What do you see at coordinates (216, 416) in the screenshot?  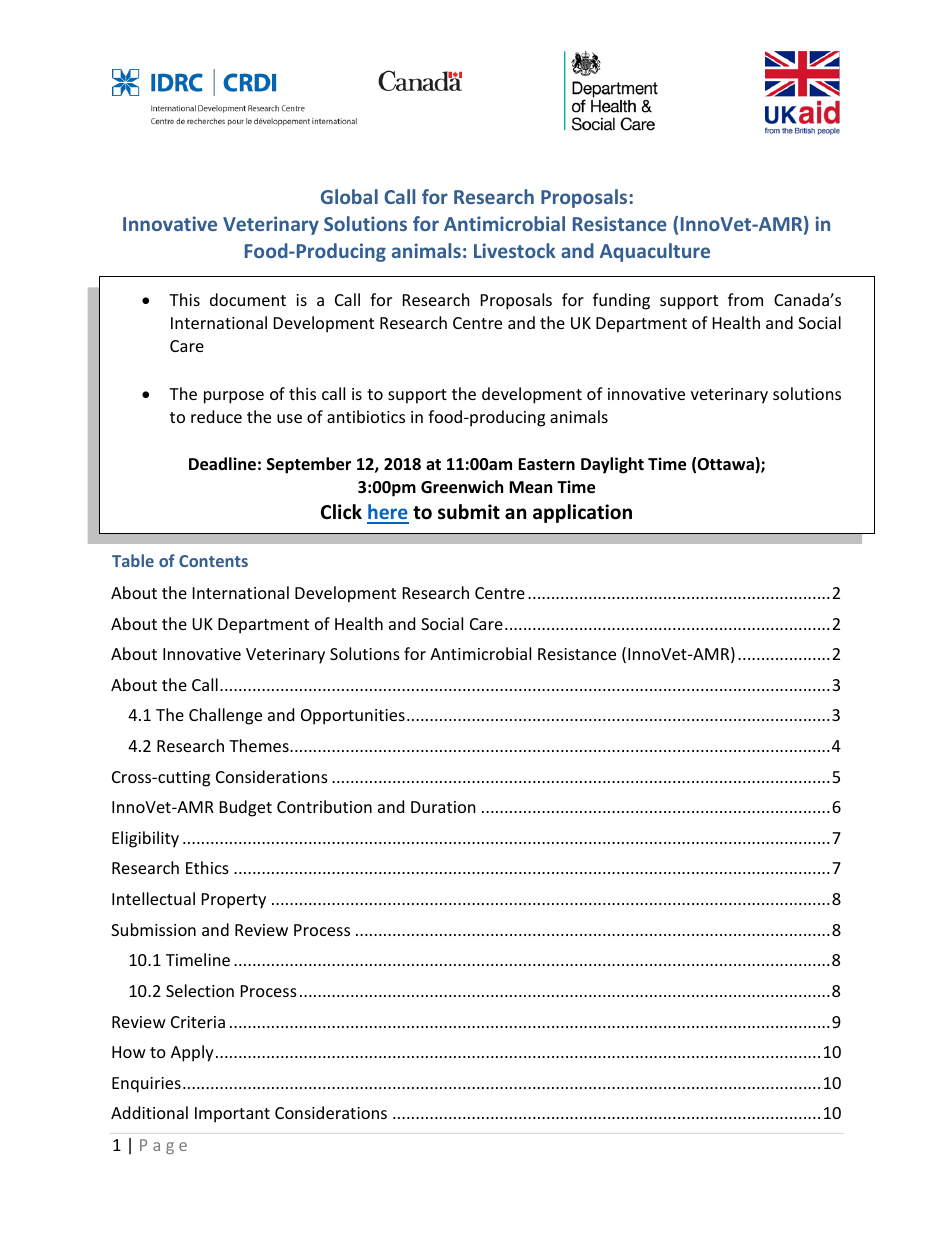 I see `reduce` at bounding box center [216, 416].
